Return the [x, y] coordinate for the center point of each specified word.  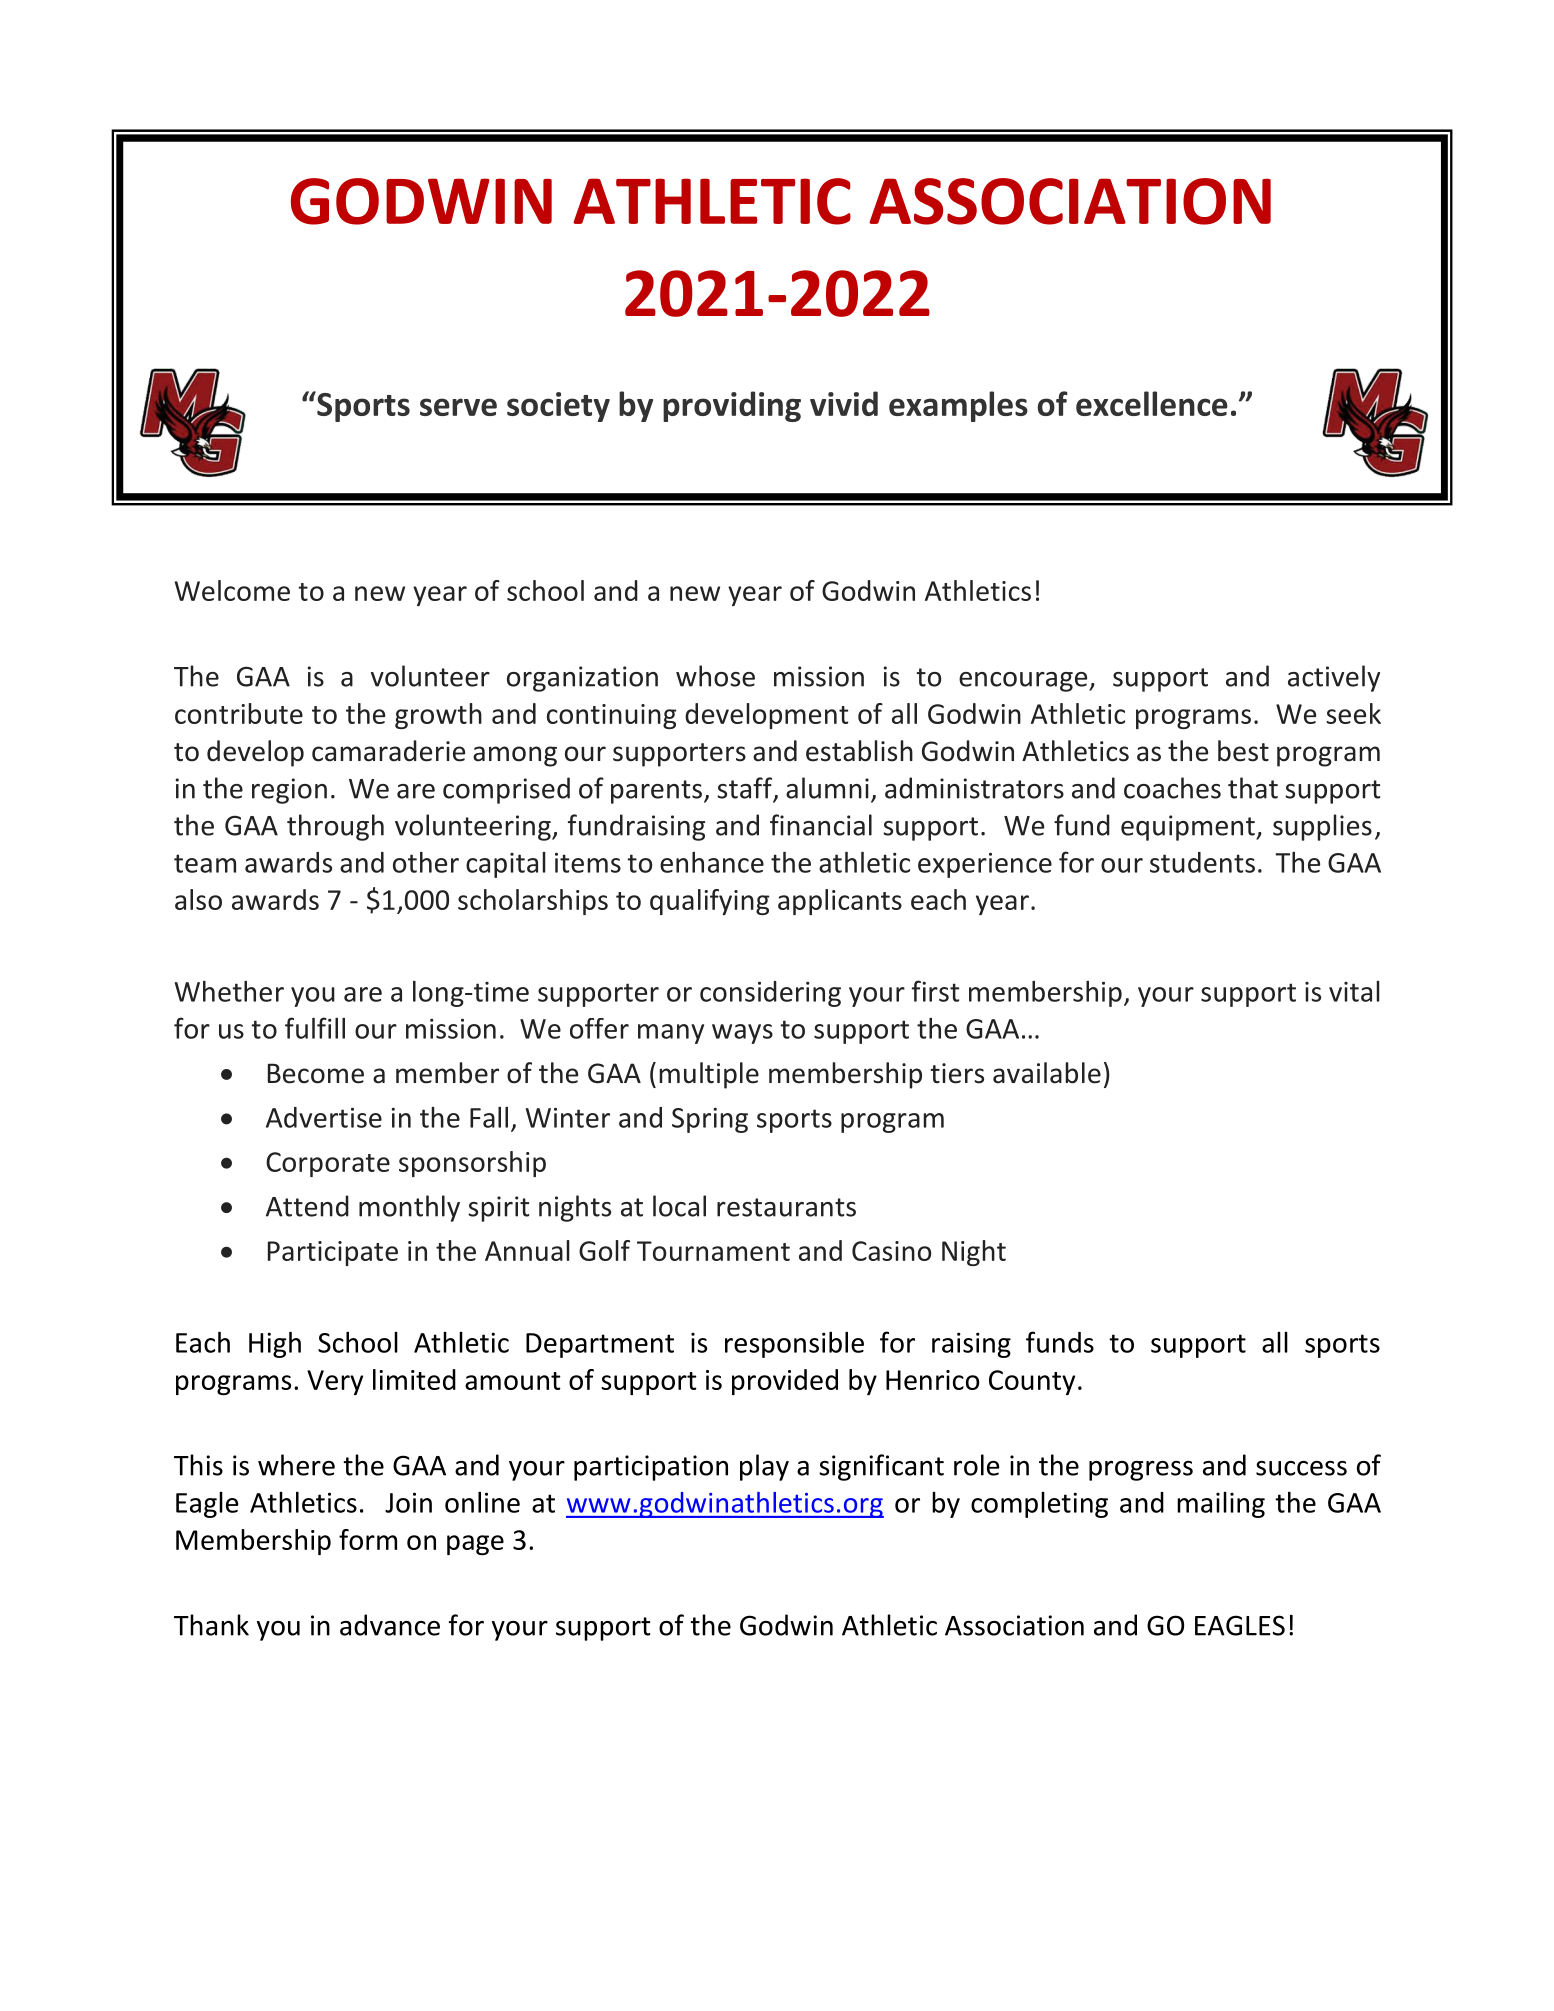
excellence [1152, 403]
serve [458, 407]
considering [770, 994]
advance [390, 1625]
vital [1354, 991]
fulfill [315, 1028]
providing [732, 406]
